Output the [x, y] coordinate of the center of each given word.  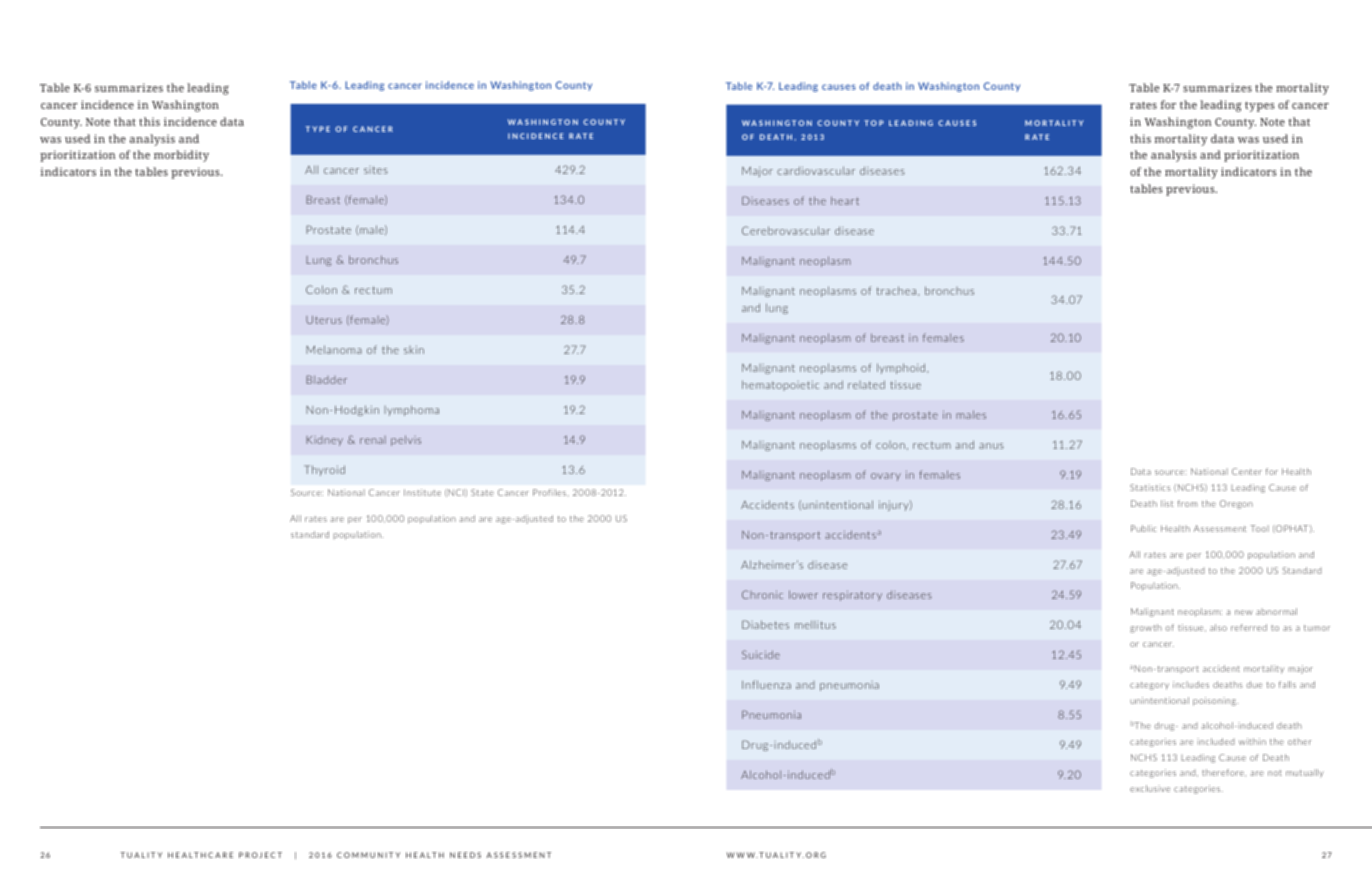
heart [845, 200]
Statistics [1150, 487]
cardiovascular [816, 170]
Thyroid [324, 470]
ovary [886, 477]
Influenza [766, 684]
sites [376, 170]
